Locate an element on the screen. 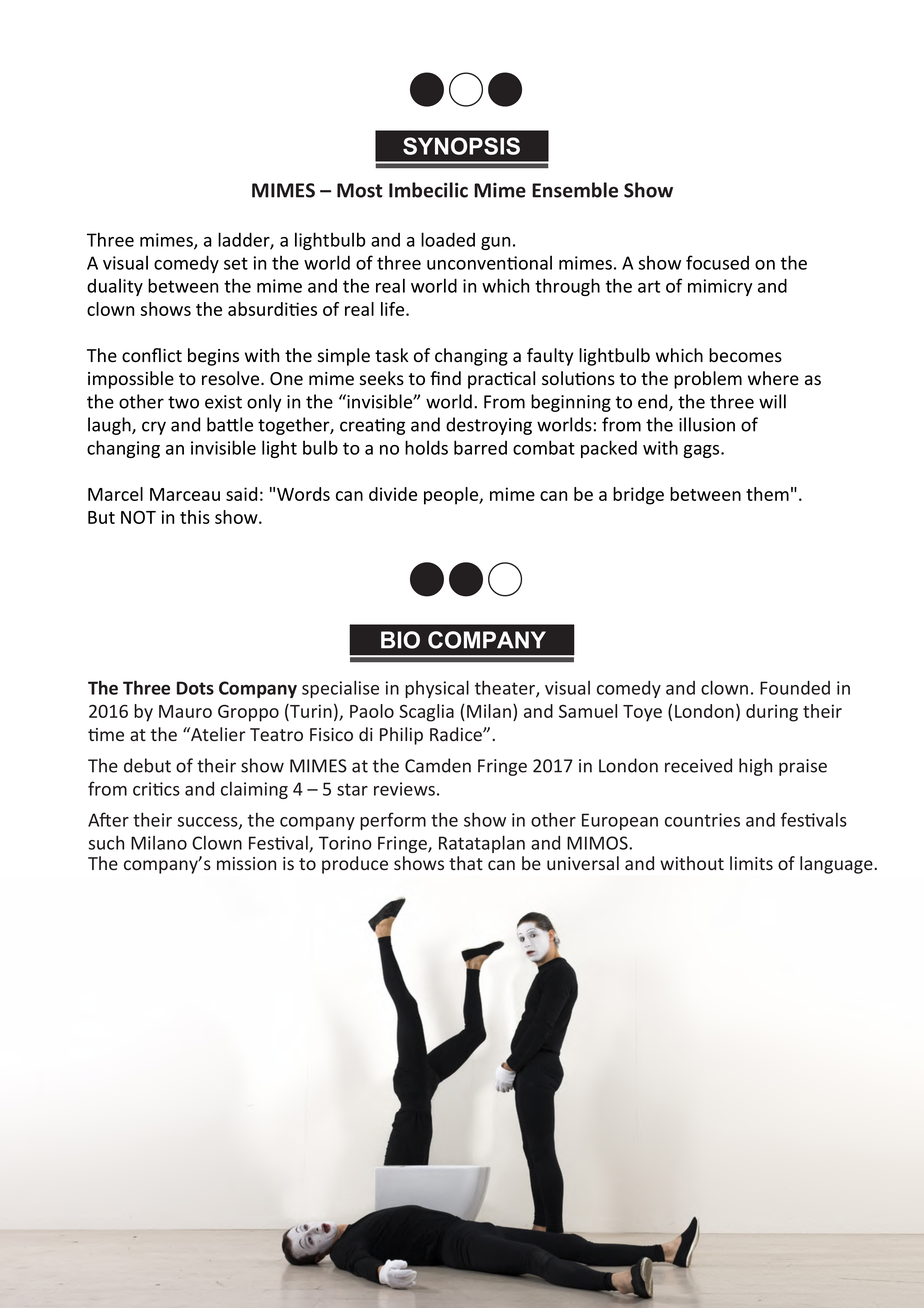 This screenshot has height=1308, width=924. limits is located at coordinates (751, 863).
